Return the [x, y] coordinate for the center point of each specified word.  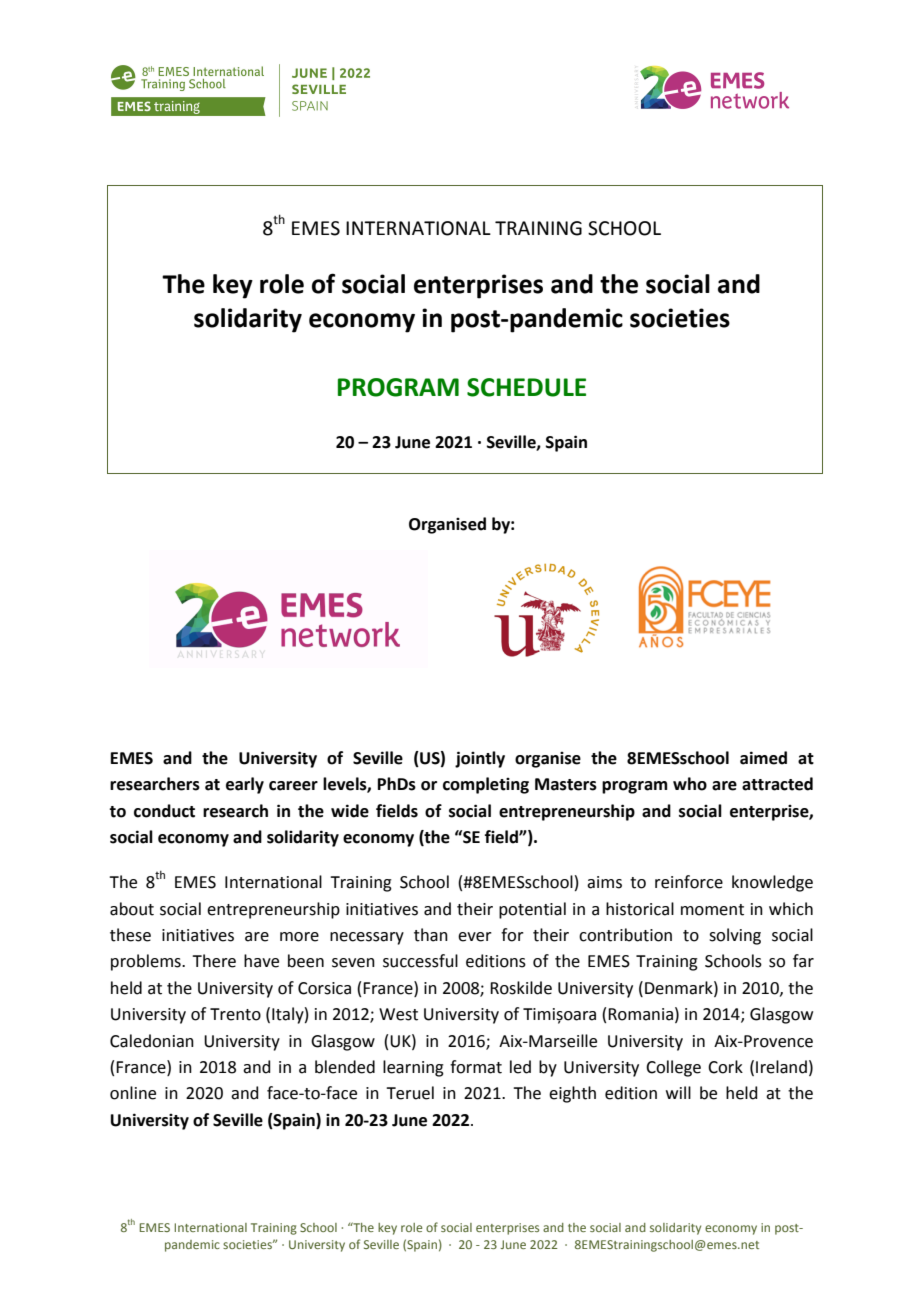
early [245, 785]
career [293, 786]
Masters [566, 784]
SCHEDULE [526, 387]
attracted [777, 784]
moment [712, 910]
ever [475, 937]
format [476, 1067]
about [132, 909]
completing [486, 785]
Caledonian [152, 1041]
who [690, 784]
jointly [480, 759]
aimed [763, 758]
